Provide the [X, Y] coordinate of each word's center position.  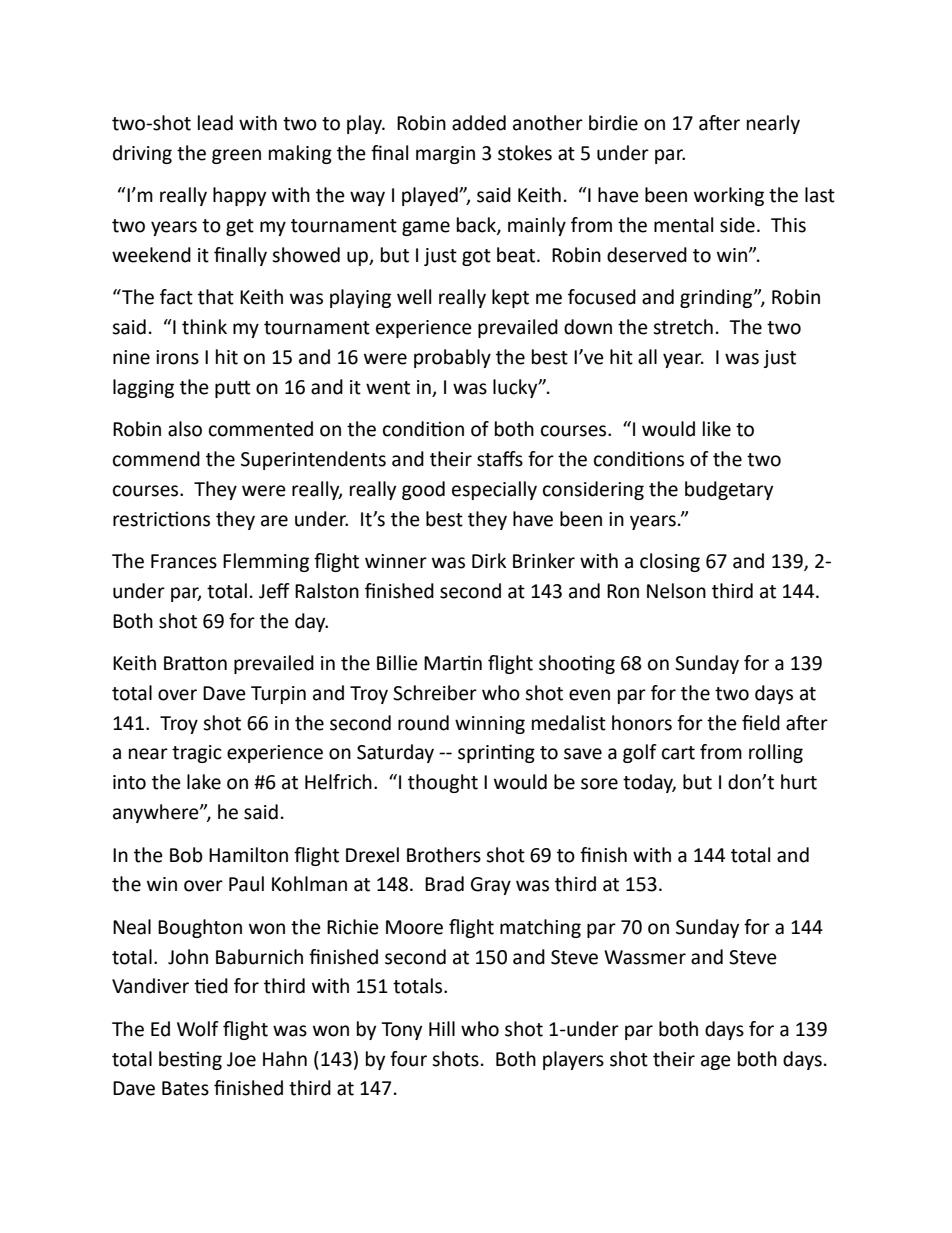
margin [445, 155]
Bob [186, 855]
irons [177, 357]
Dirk [489, 560]
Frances [184, 561]
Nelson [676, 591]
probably [452, 358]
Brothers [444, 855]
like [717, 429]
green [236, 156]
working [729, 196]
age [716, 1062]
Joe [241, 1059]
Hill [442, 1028]
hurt [799, 782]
